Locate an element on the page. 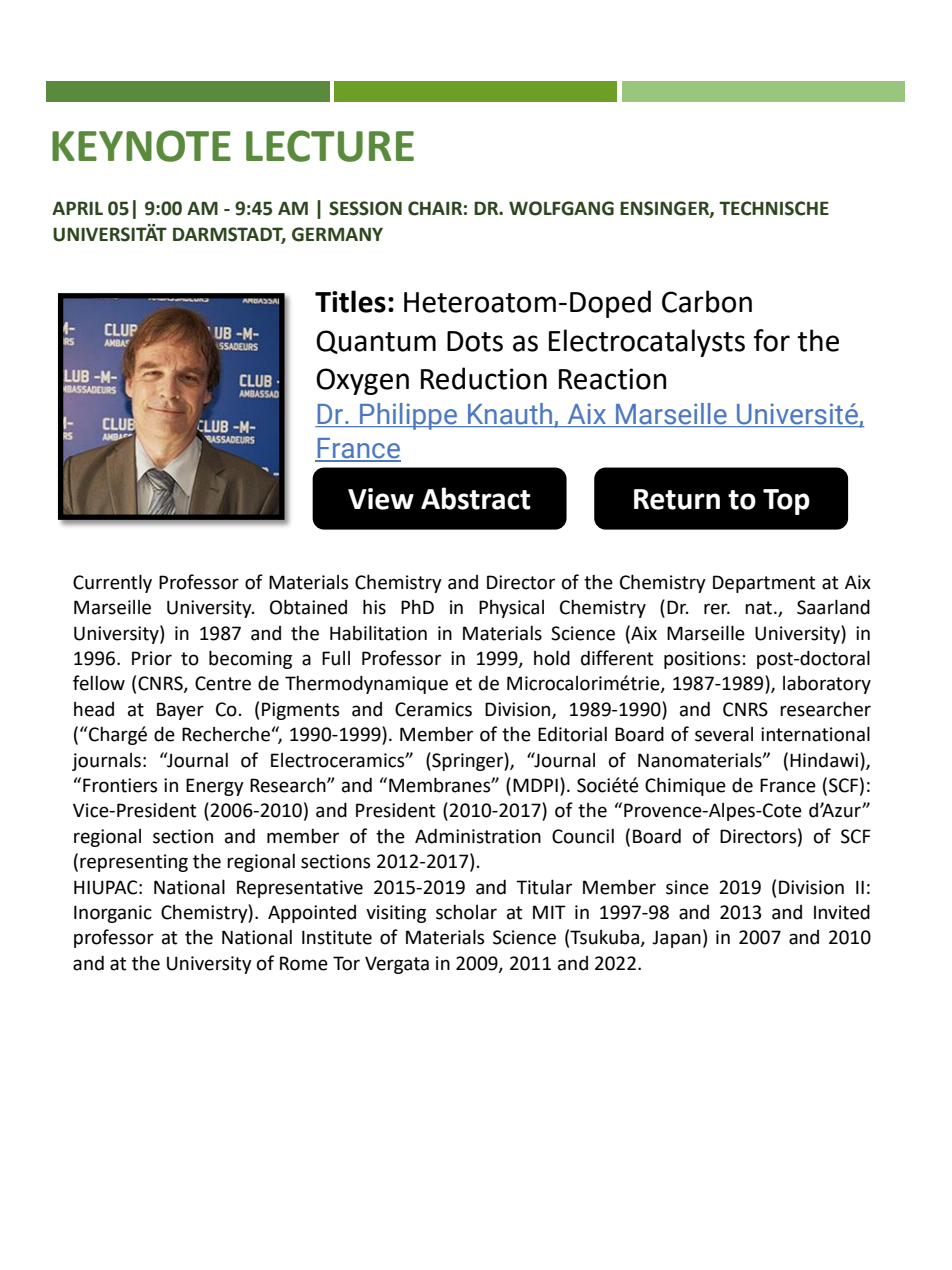 The height and width of the page is (1270, 952). Prior is located at coordinates (152, 658).
